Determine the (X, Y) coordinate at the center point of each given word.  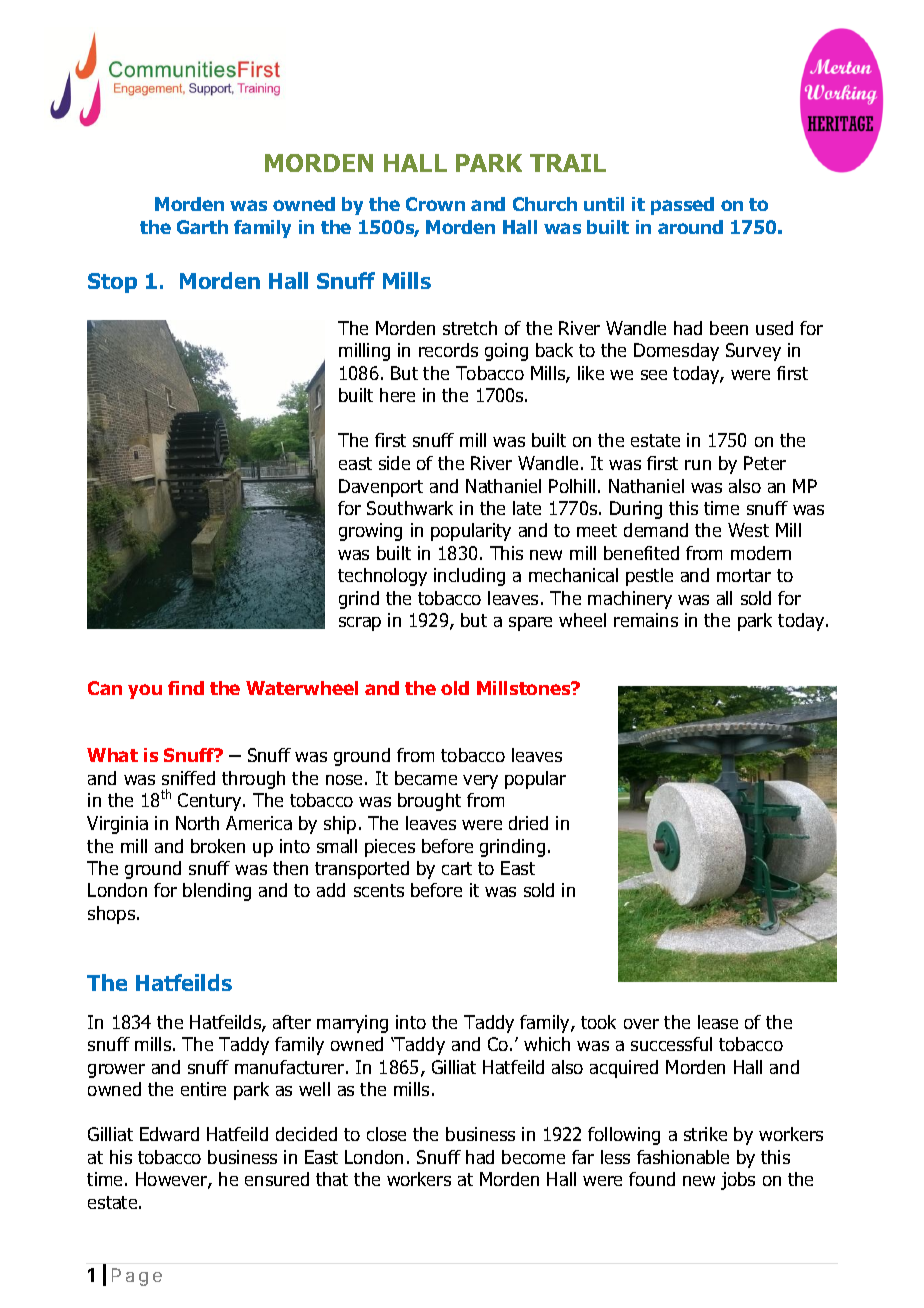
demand (656, 530)
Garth (202, 227)
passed (682, 206)
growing (370, 532)
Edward (169, 1134)
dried (528, 823)
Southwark (410, 508)
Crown (435, 204)
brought (429, 802)
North (197, 823)
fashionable (683, 1157)
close (386, 1134)
